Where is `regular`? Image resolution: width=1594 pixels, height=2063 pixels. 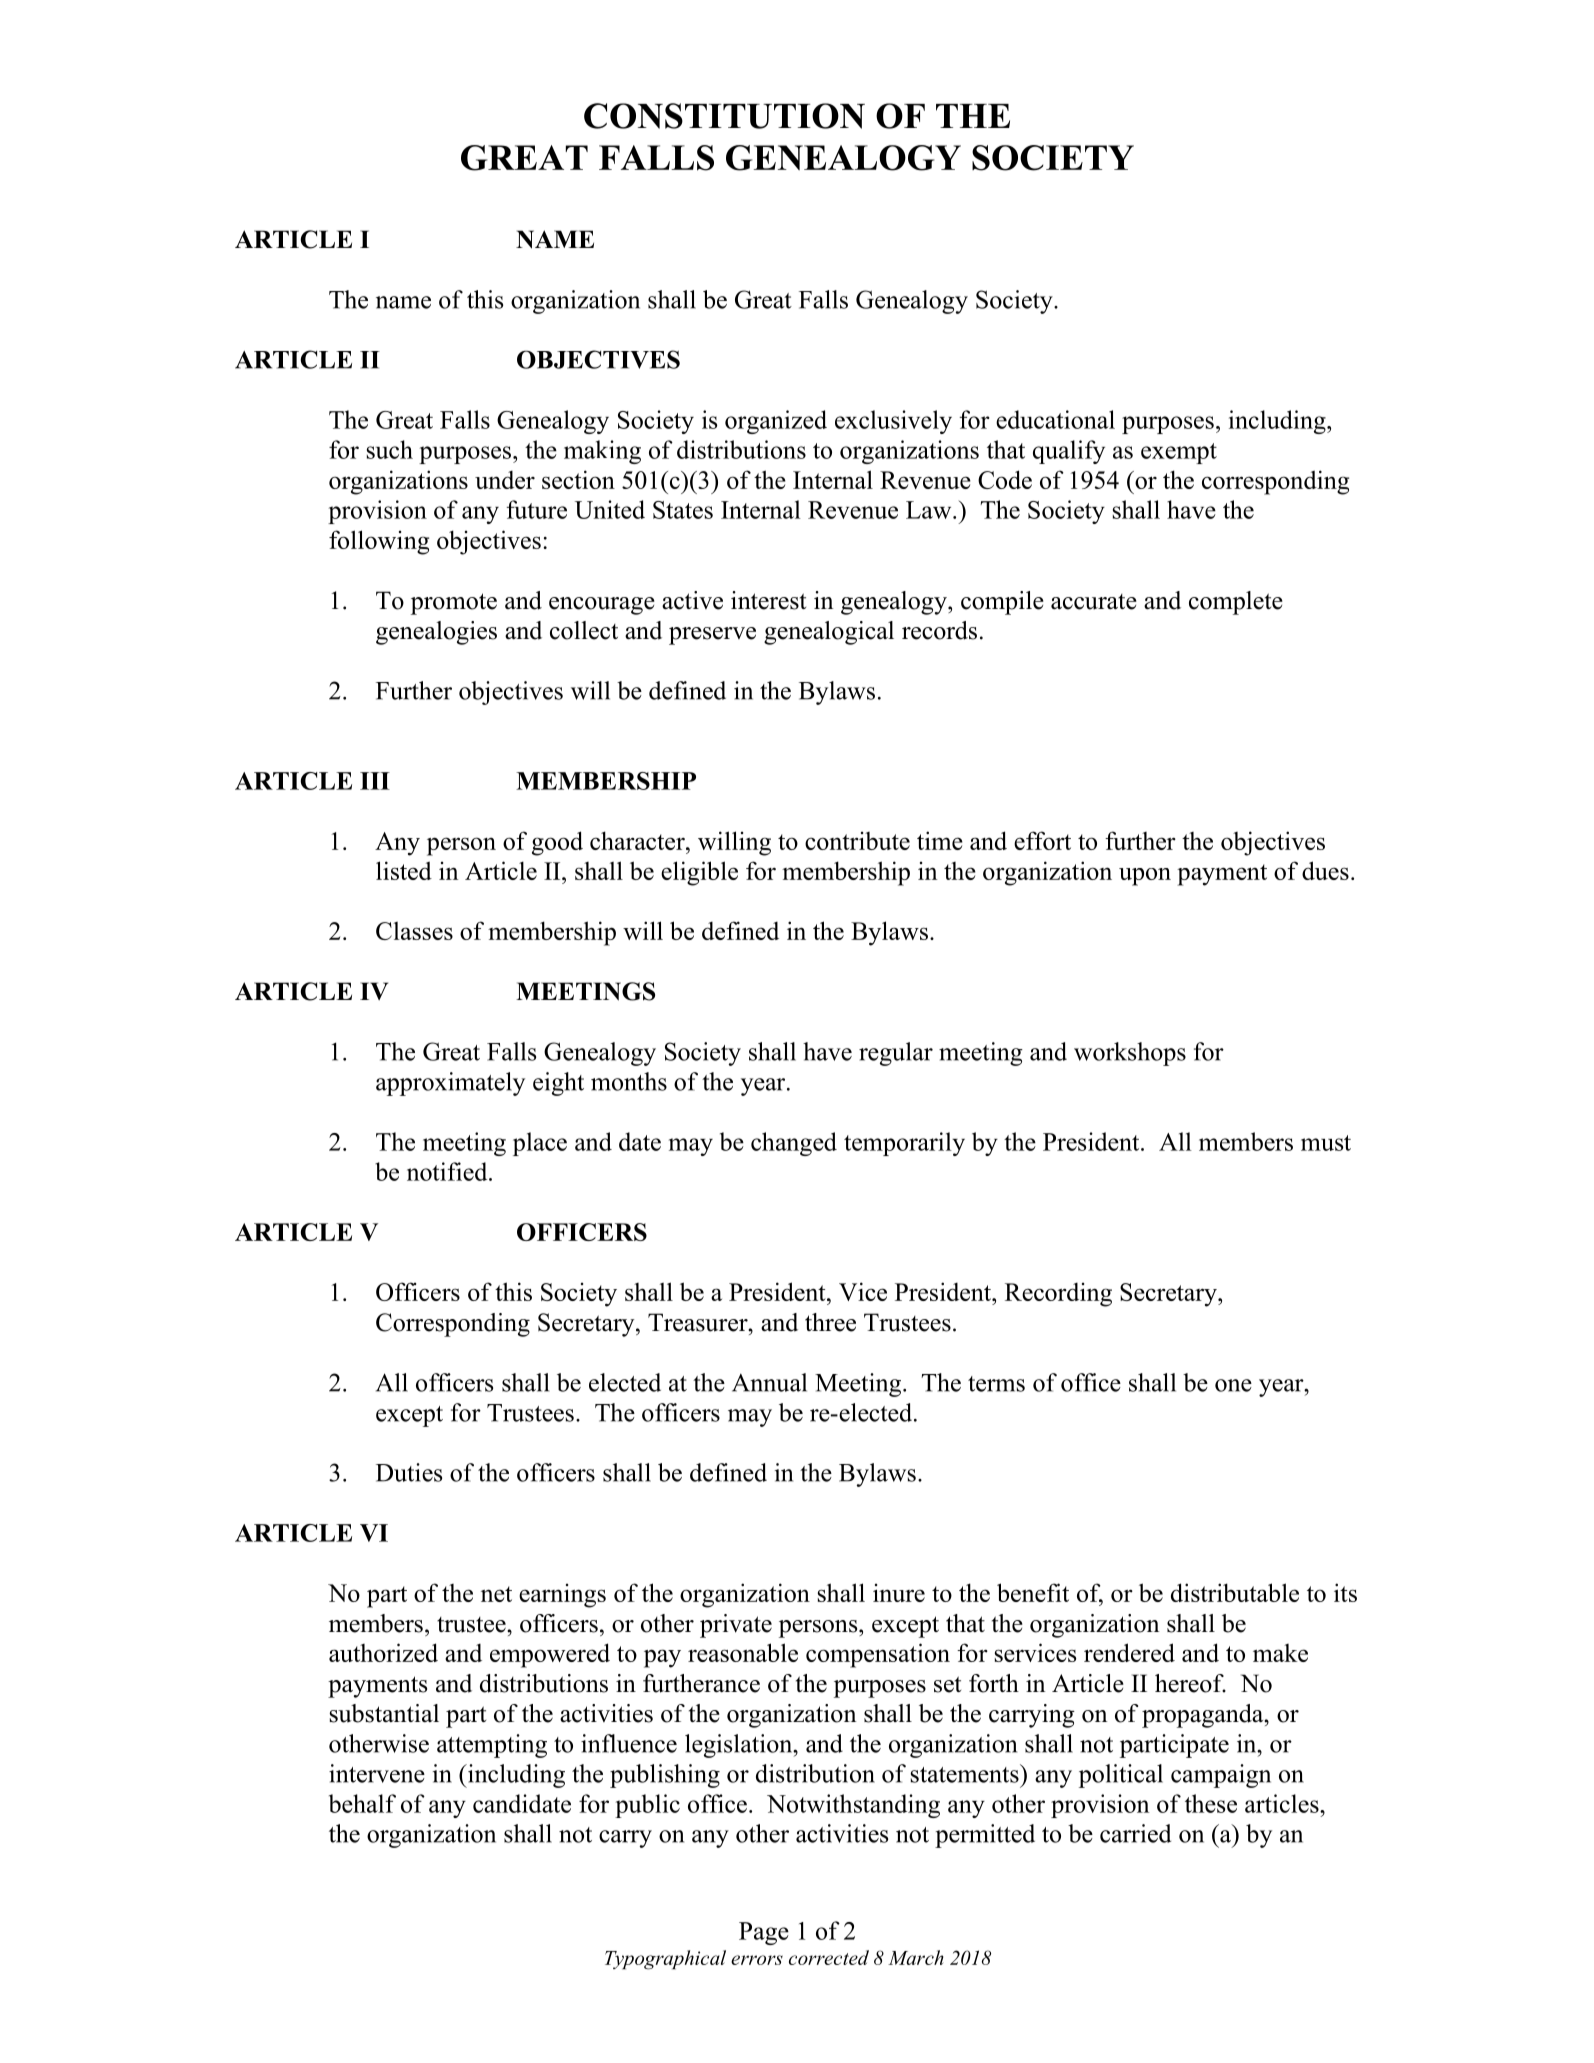 regular is located at coordinates (896, 1054).
